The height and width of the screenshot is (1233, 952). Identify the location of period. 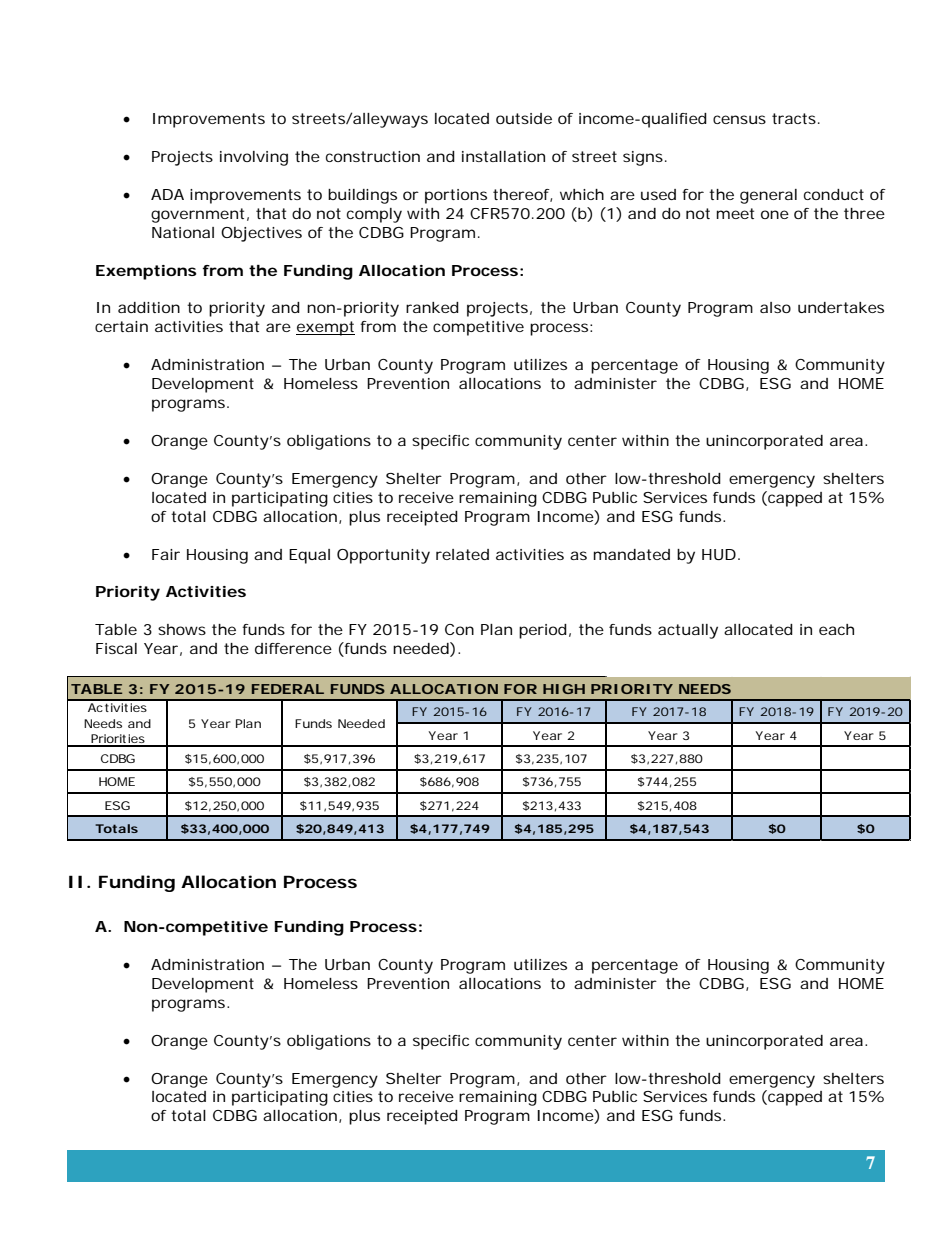
(543, 631).
